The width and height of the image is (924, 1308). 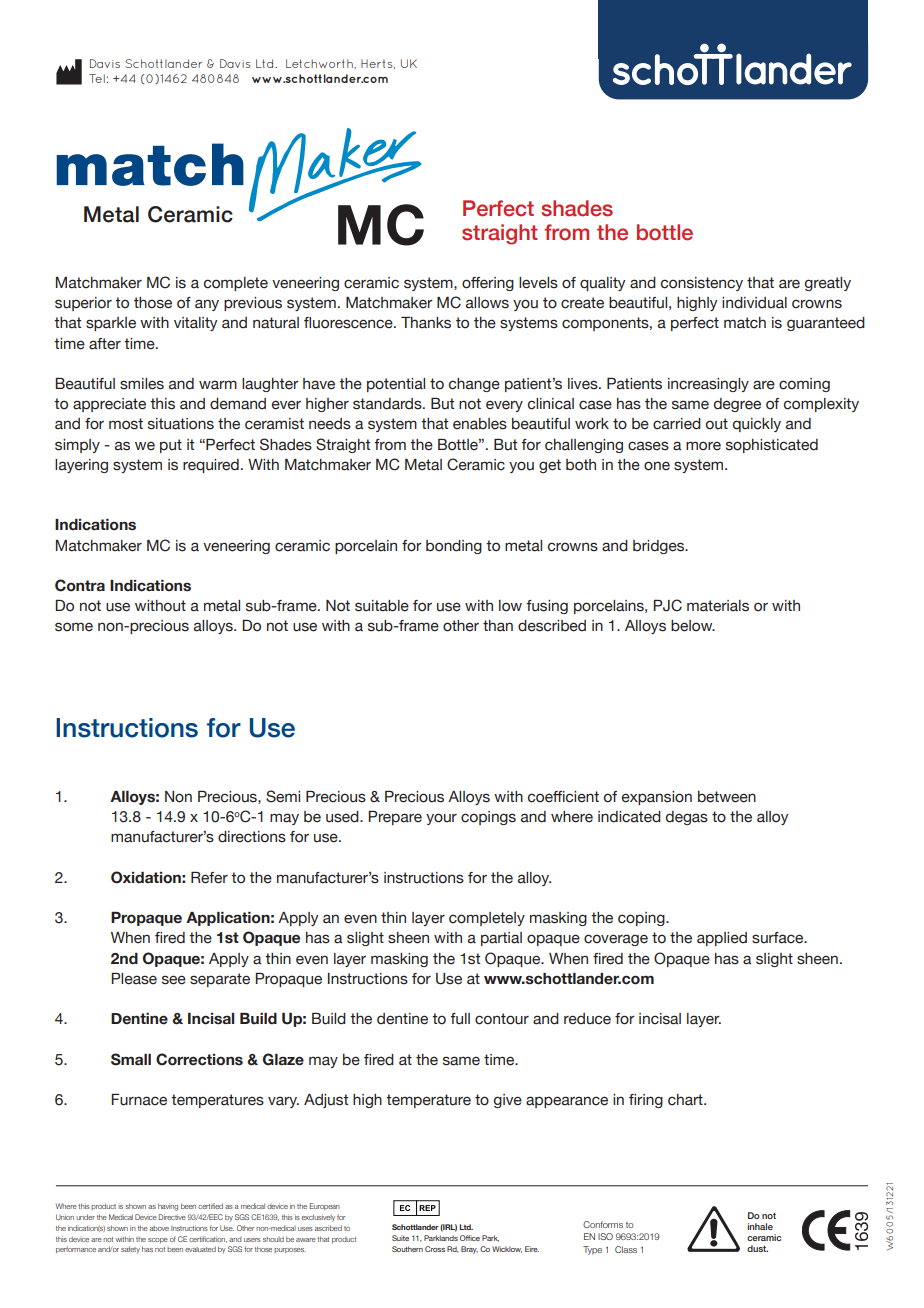 What do you see at coordinates (754, 303) in the image?
I see `individual` at bounding box center [754, 303].
